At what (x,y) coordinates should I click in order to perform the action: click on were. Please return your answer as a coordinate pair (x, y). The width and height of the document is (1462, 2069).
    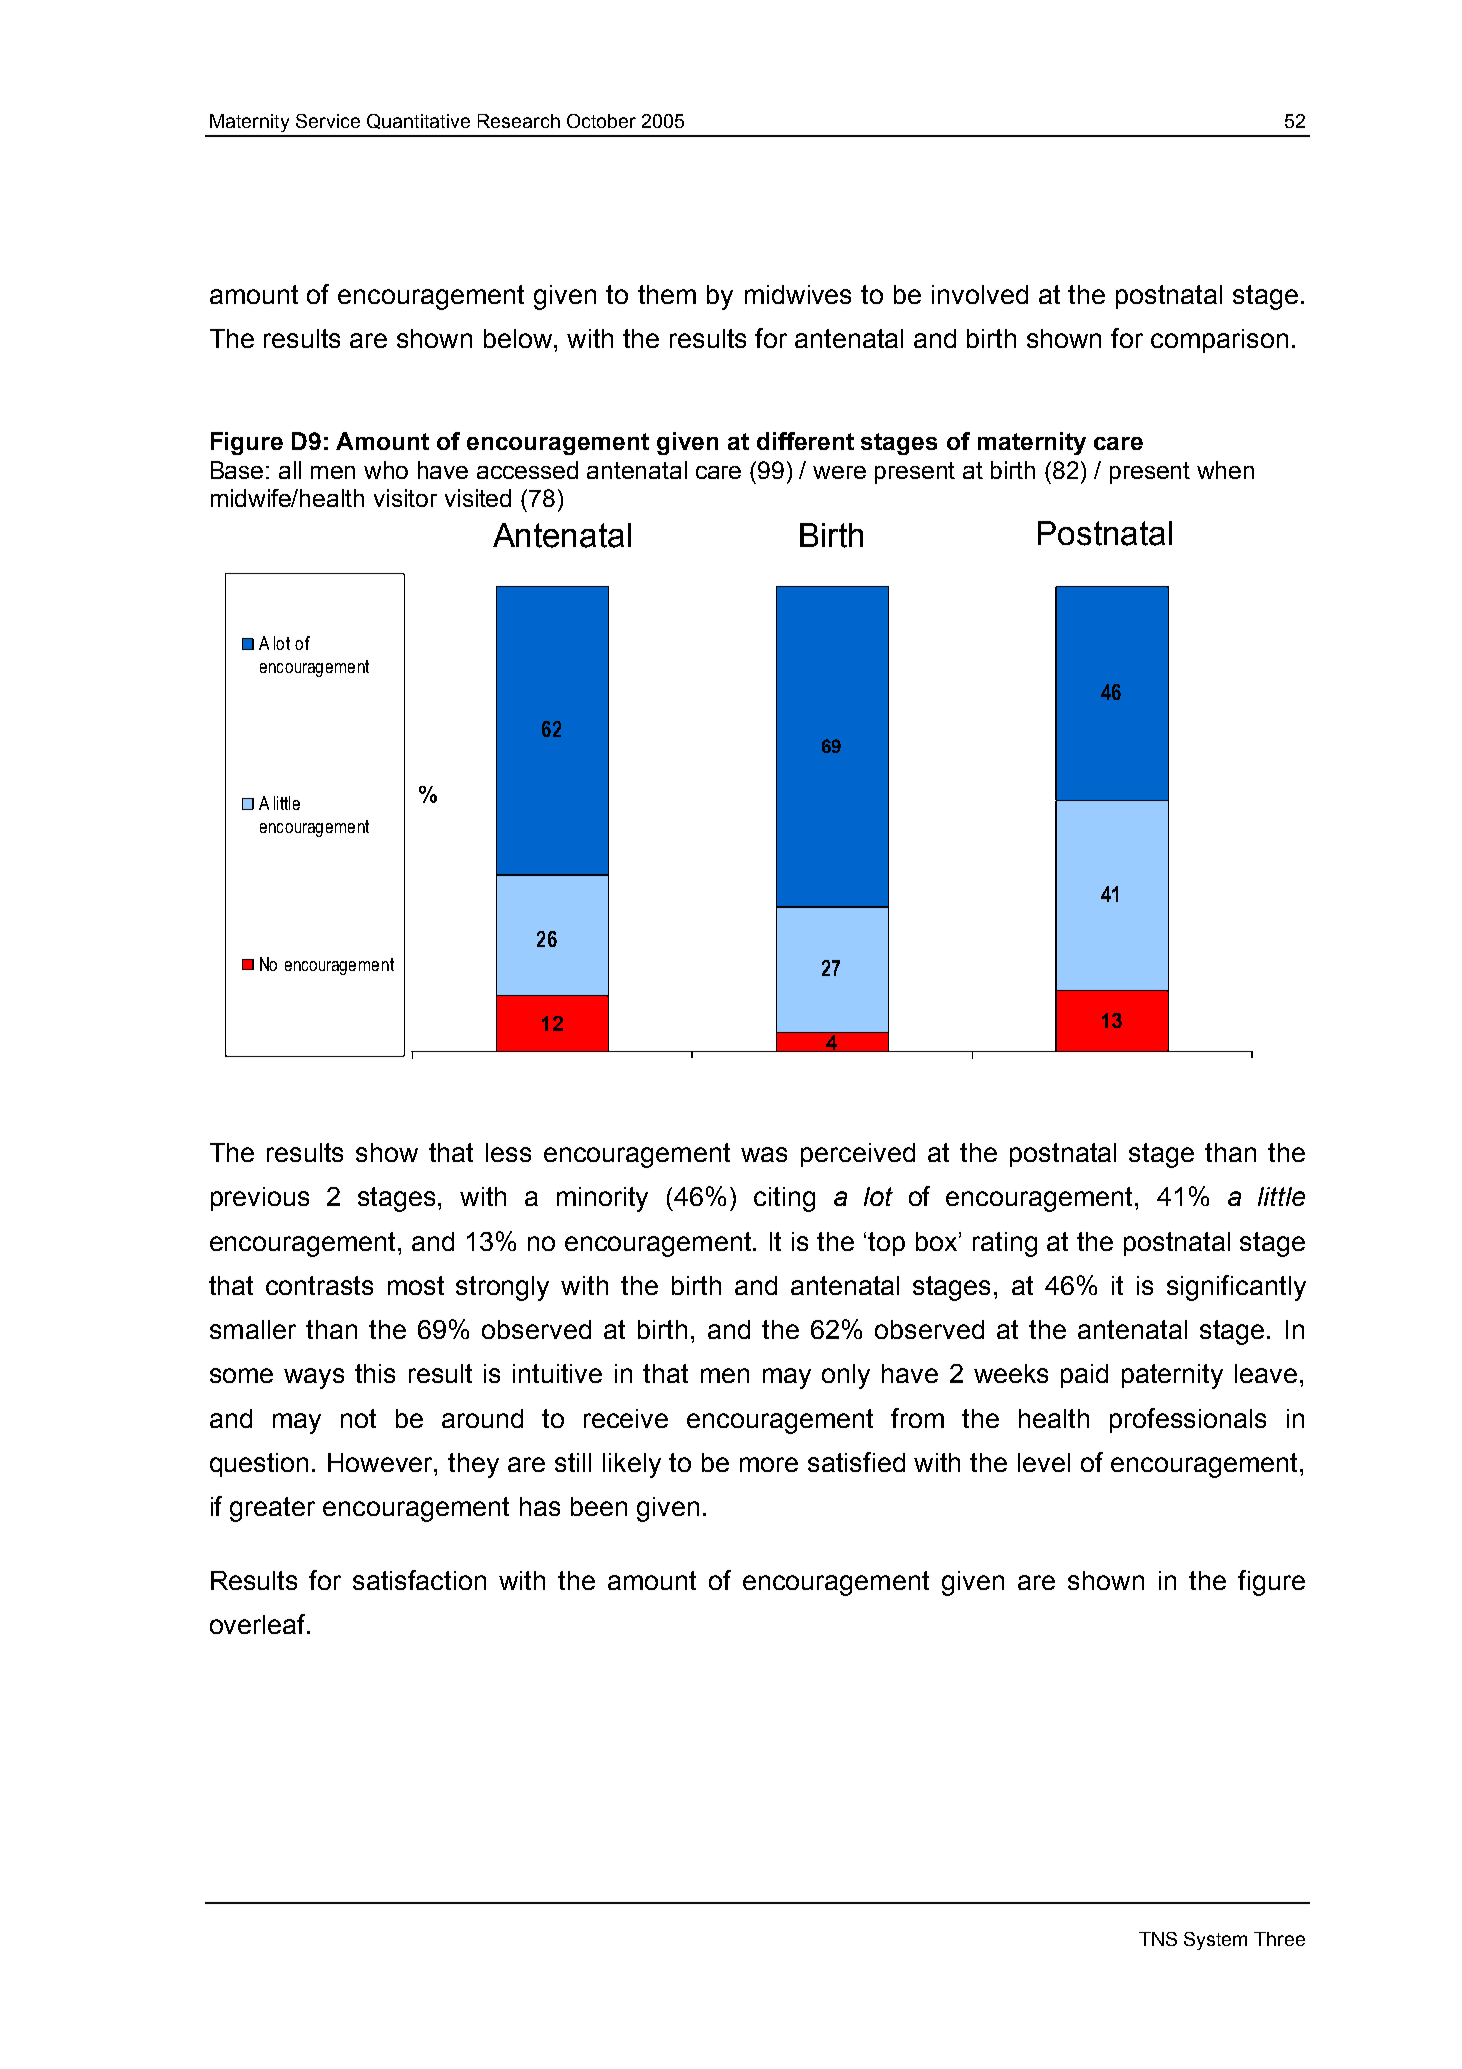
    Looking at the image, I should click on (839, 472).
